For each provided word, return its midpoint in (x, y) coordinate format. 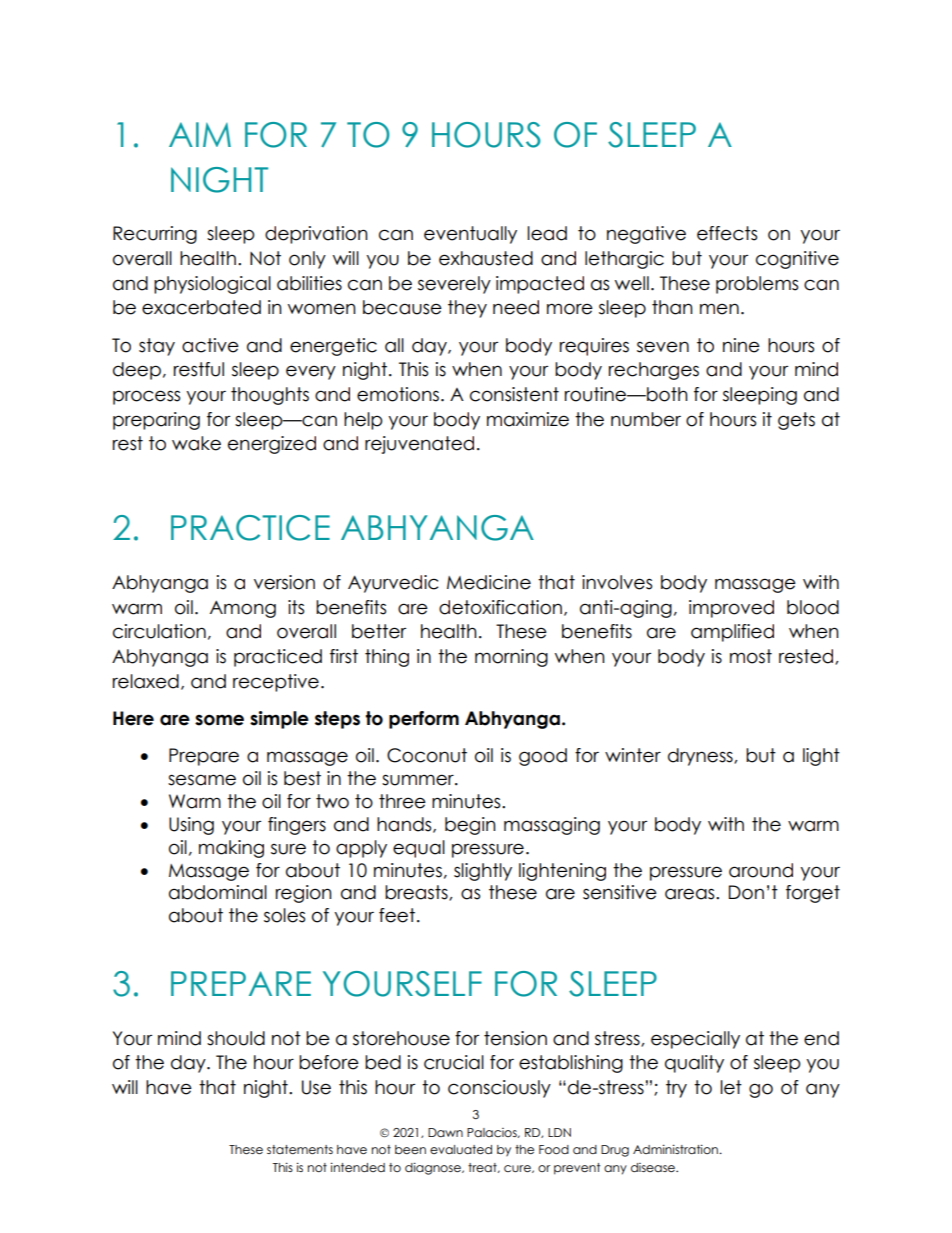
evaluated (461, 1149)
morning (511, 658)
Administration (676, 1149)
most (751, 656)
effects (727, 233)
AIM (200, 134)
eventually (470, 235)
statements (300, 1149)
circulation (159, 631)
